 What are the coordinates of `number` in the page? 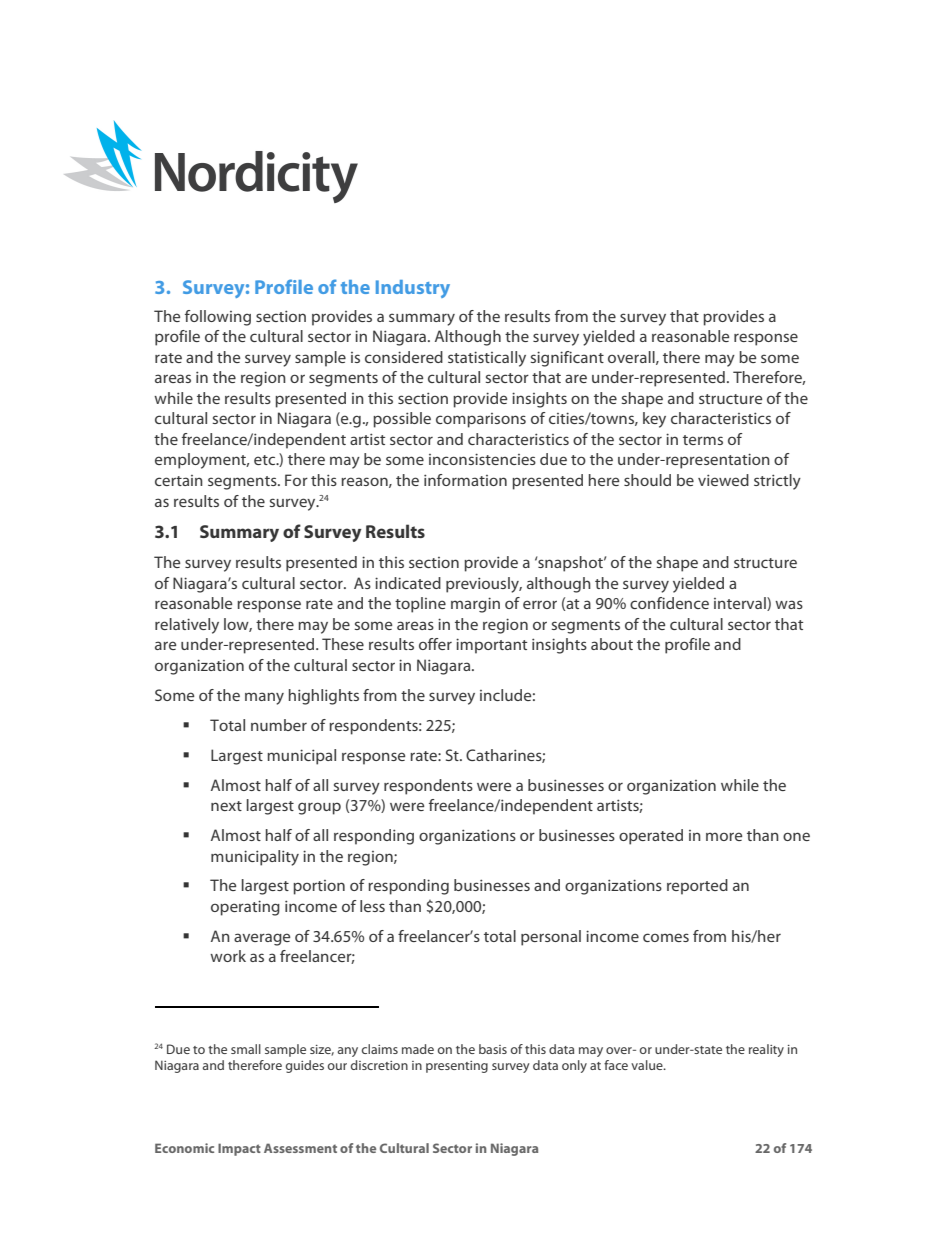 It's located at (279, 725).
